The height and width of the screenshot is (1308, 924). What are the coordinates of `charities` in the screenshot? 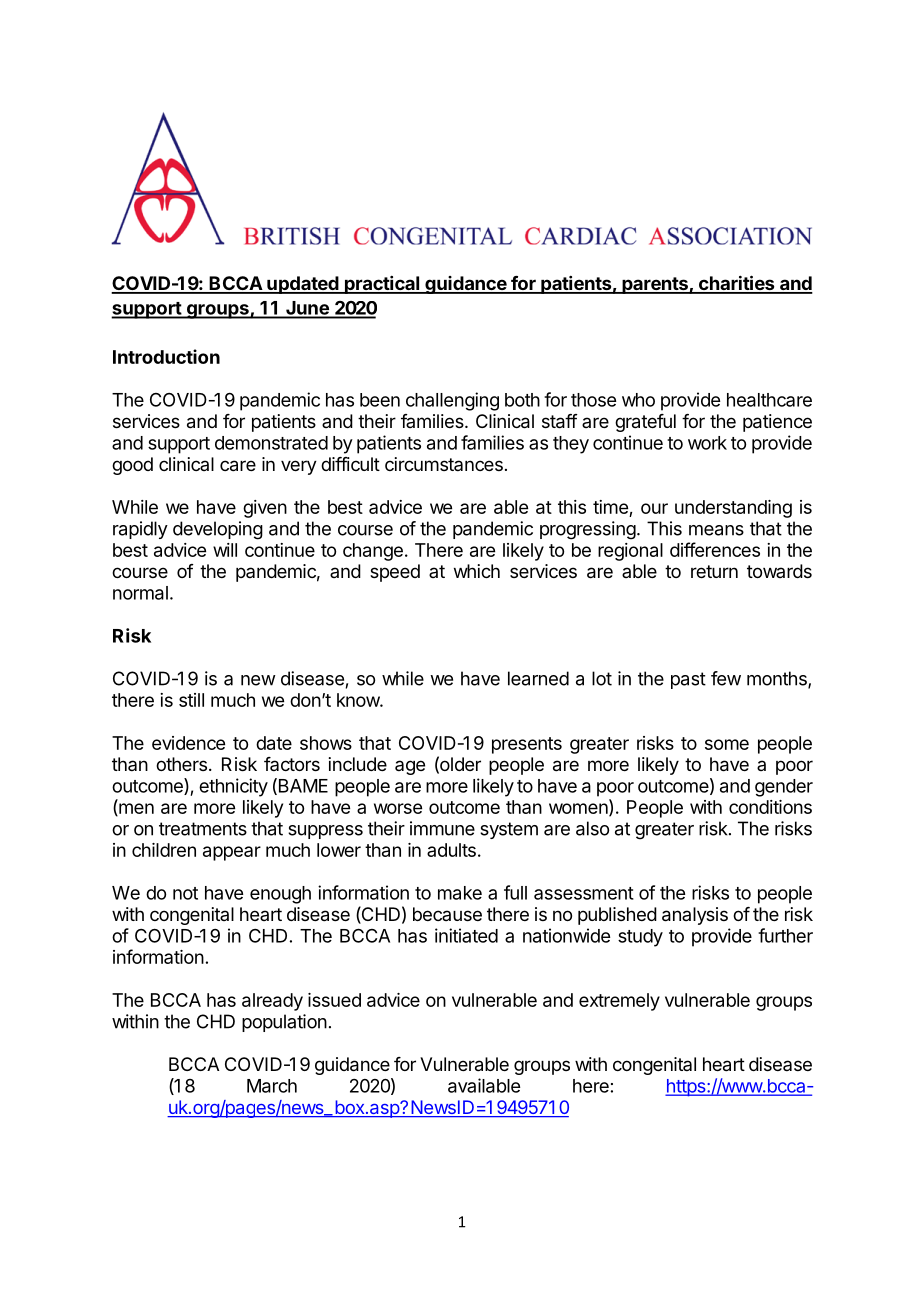 It's located at (736, 284).
